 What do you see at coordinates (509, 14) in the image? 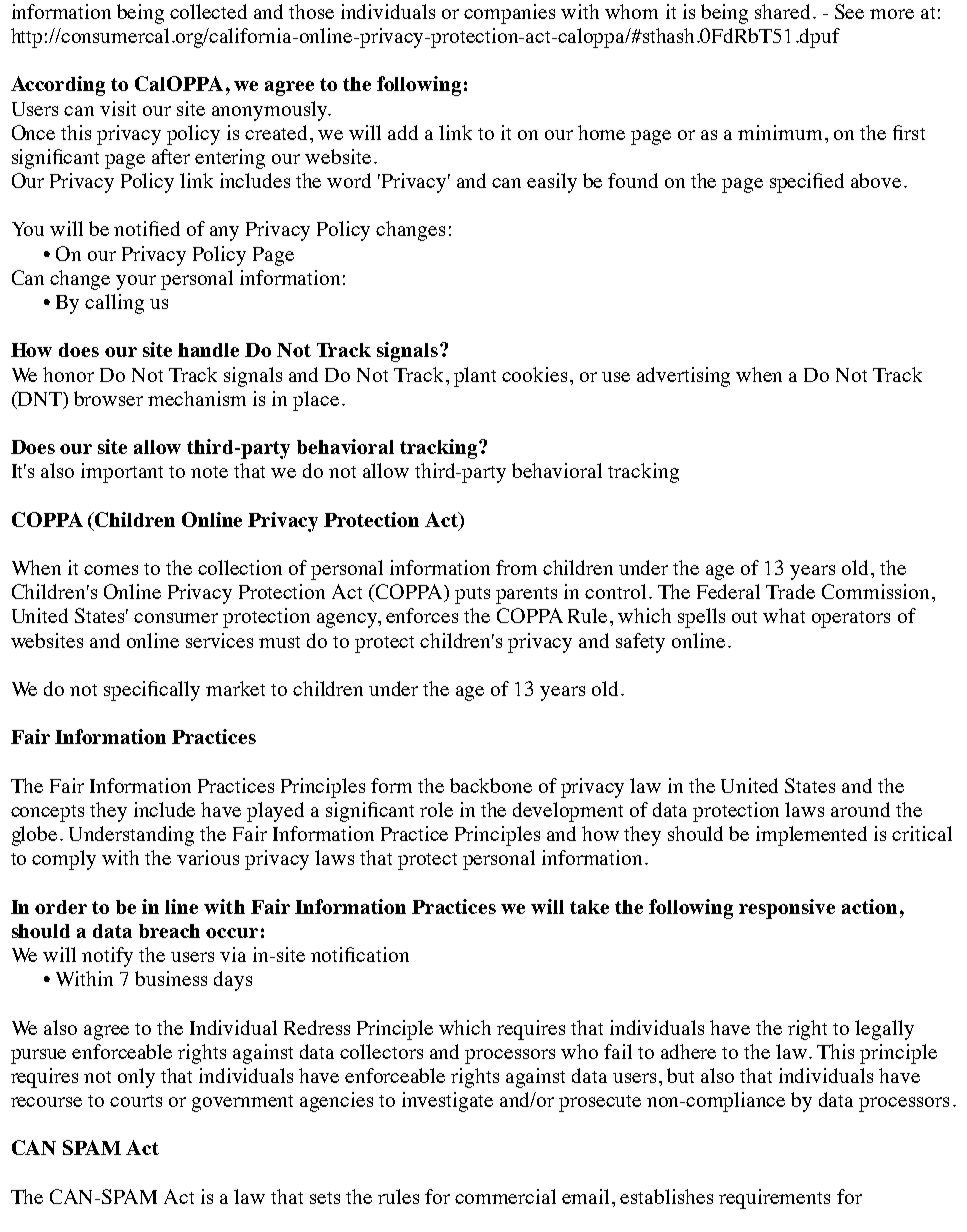
I see `companies` at bounding box center [509, 14].
